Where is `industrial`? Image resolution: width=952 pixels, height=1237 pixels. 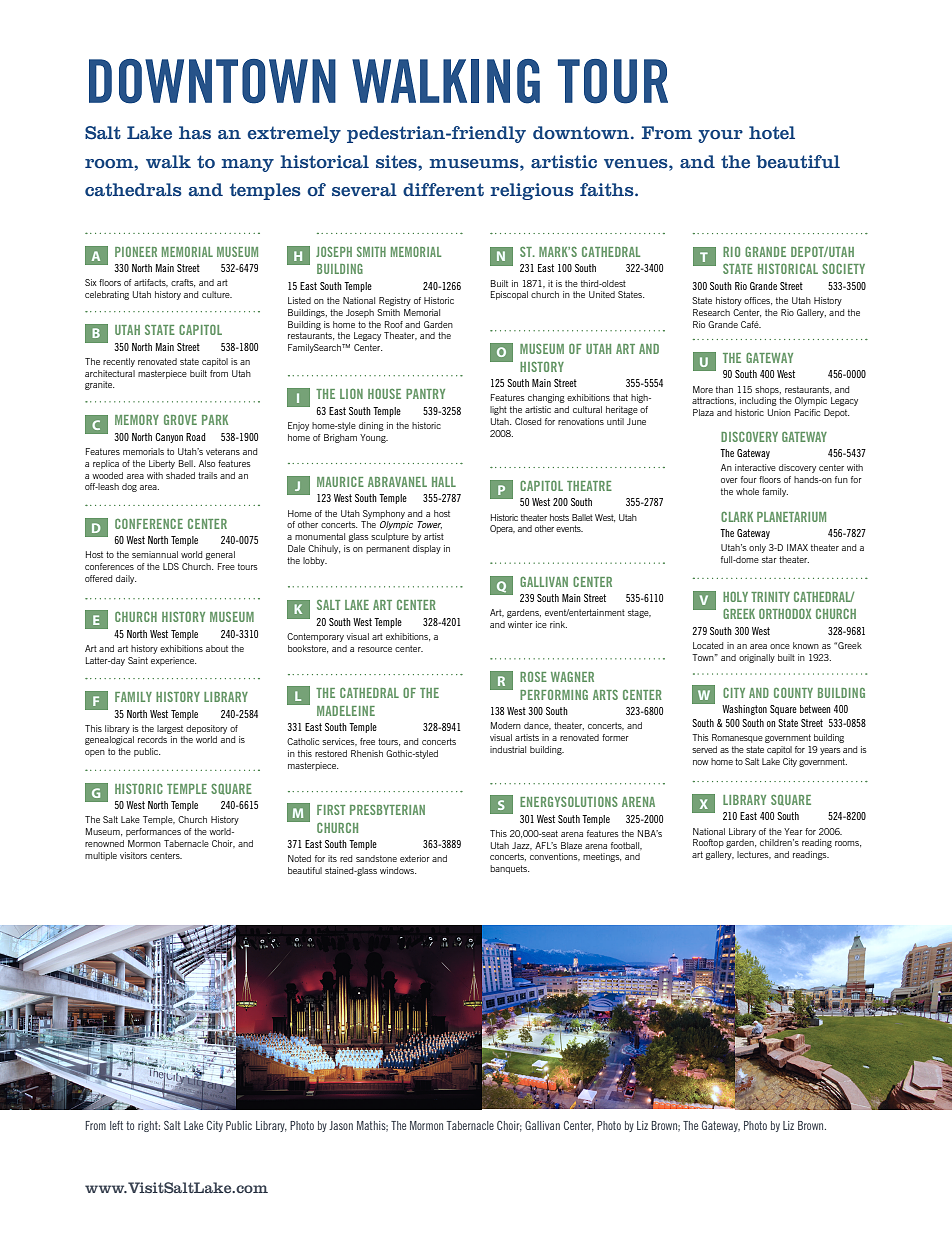
industrial is located at coordinates (508, 749).
